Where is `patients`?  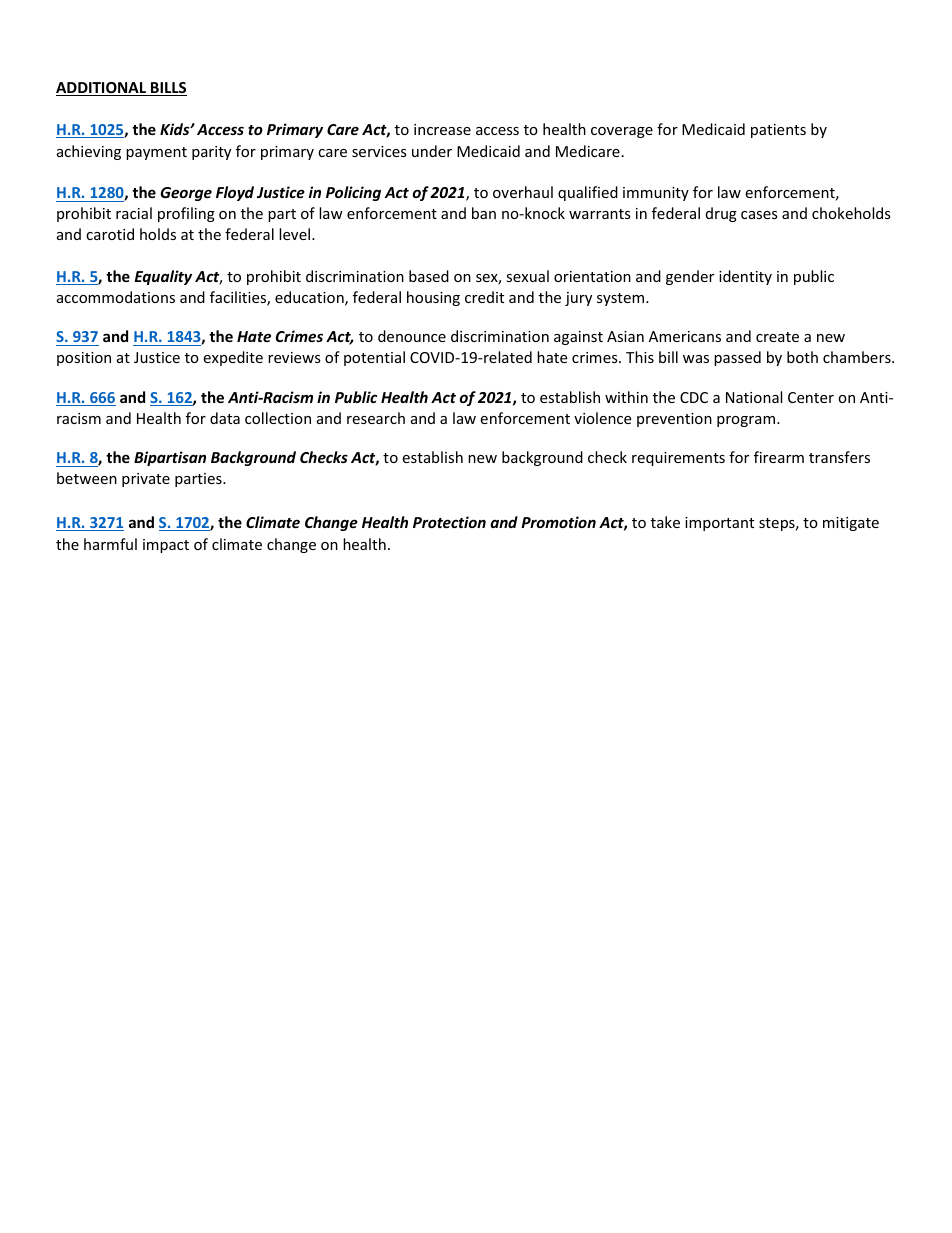 patients is located at coordinates (778, 131).
